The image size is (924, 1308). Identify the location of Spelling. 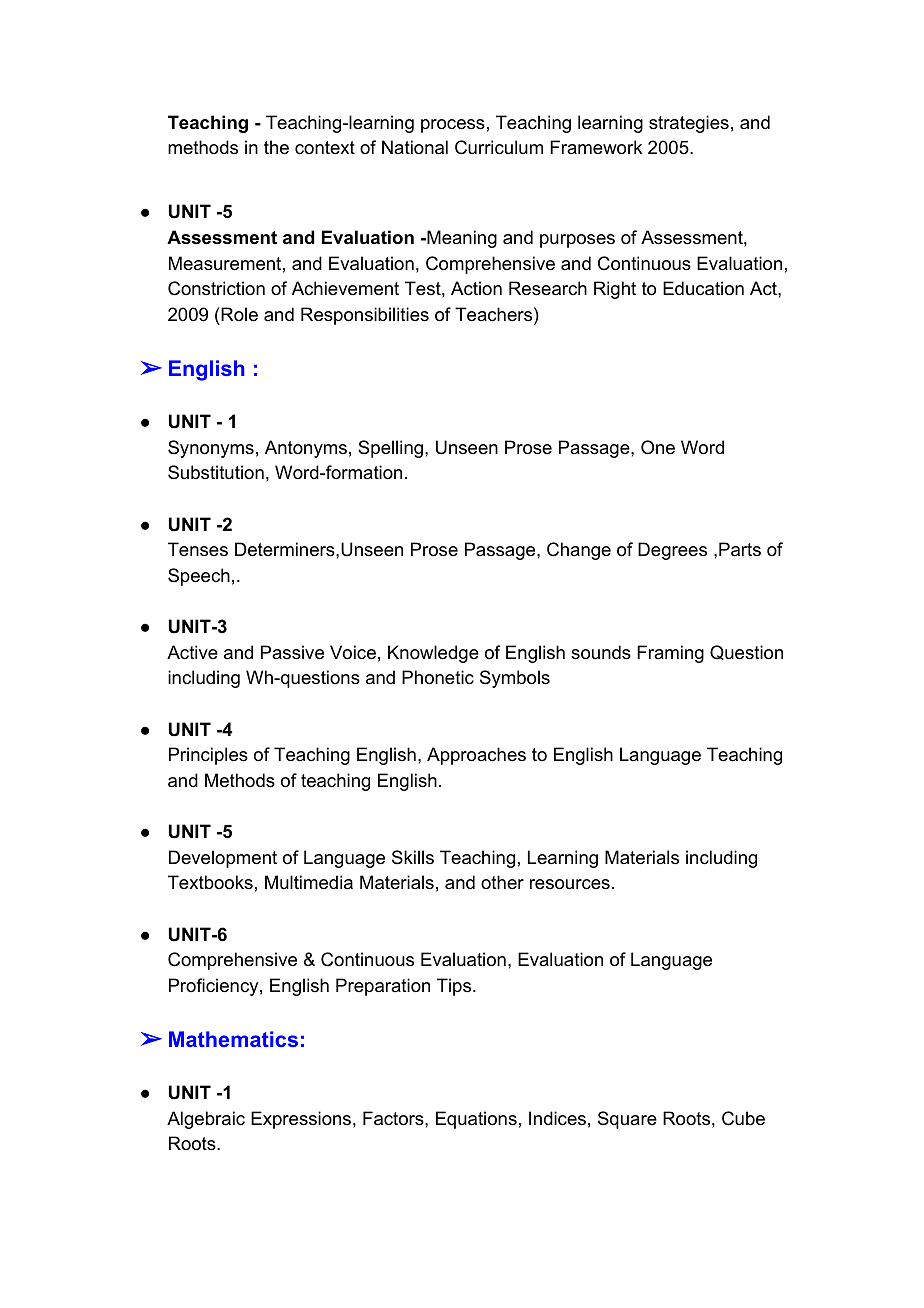
(390, 449).
